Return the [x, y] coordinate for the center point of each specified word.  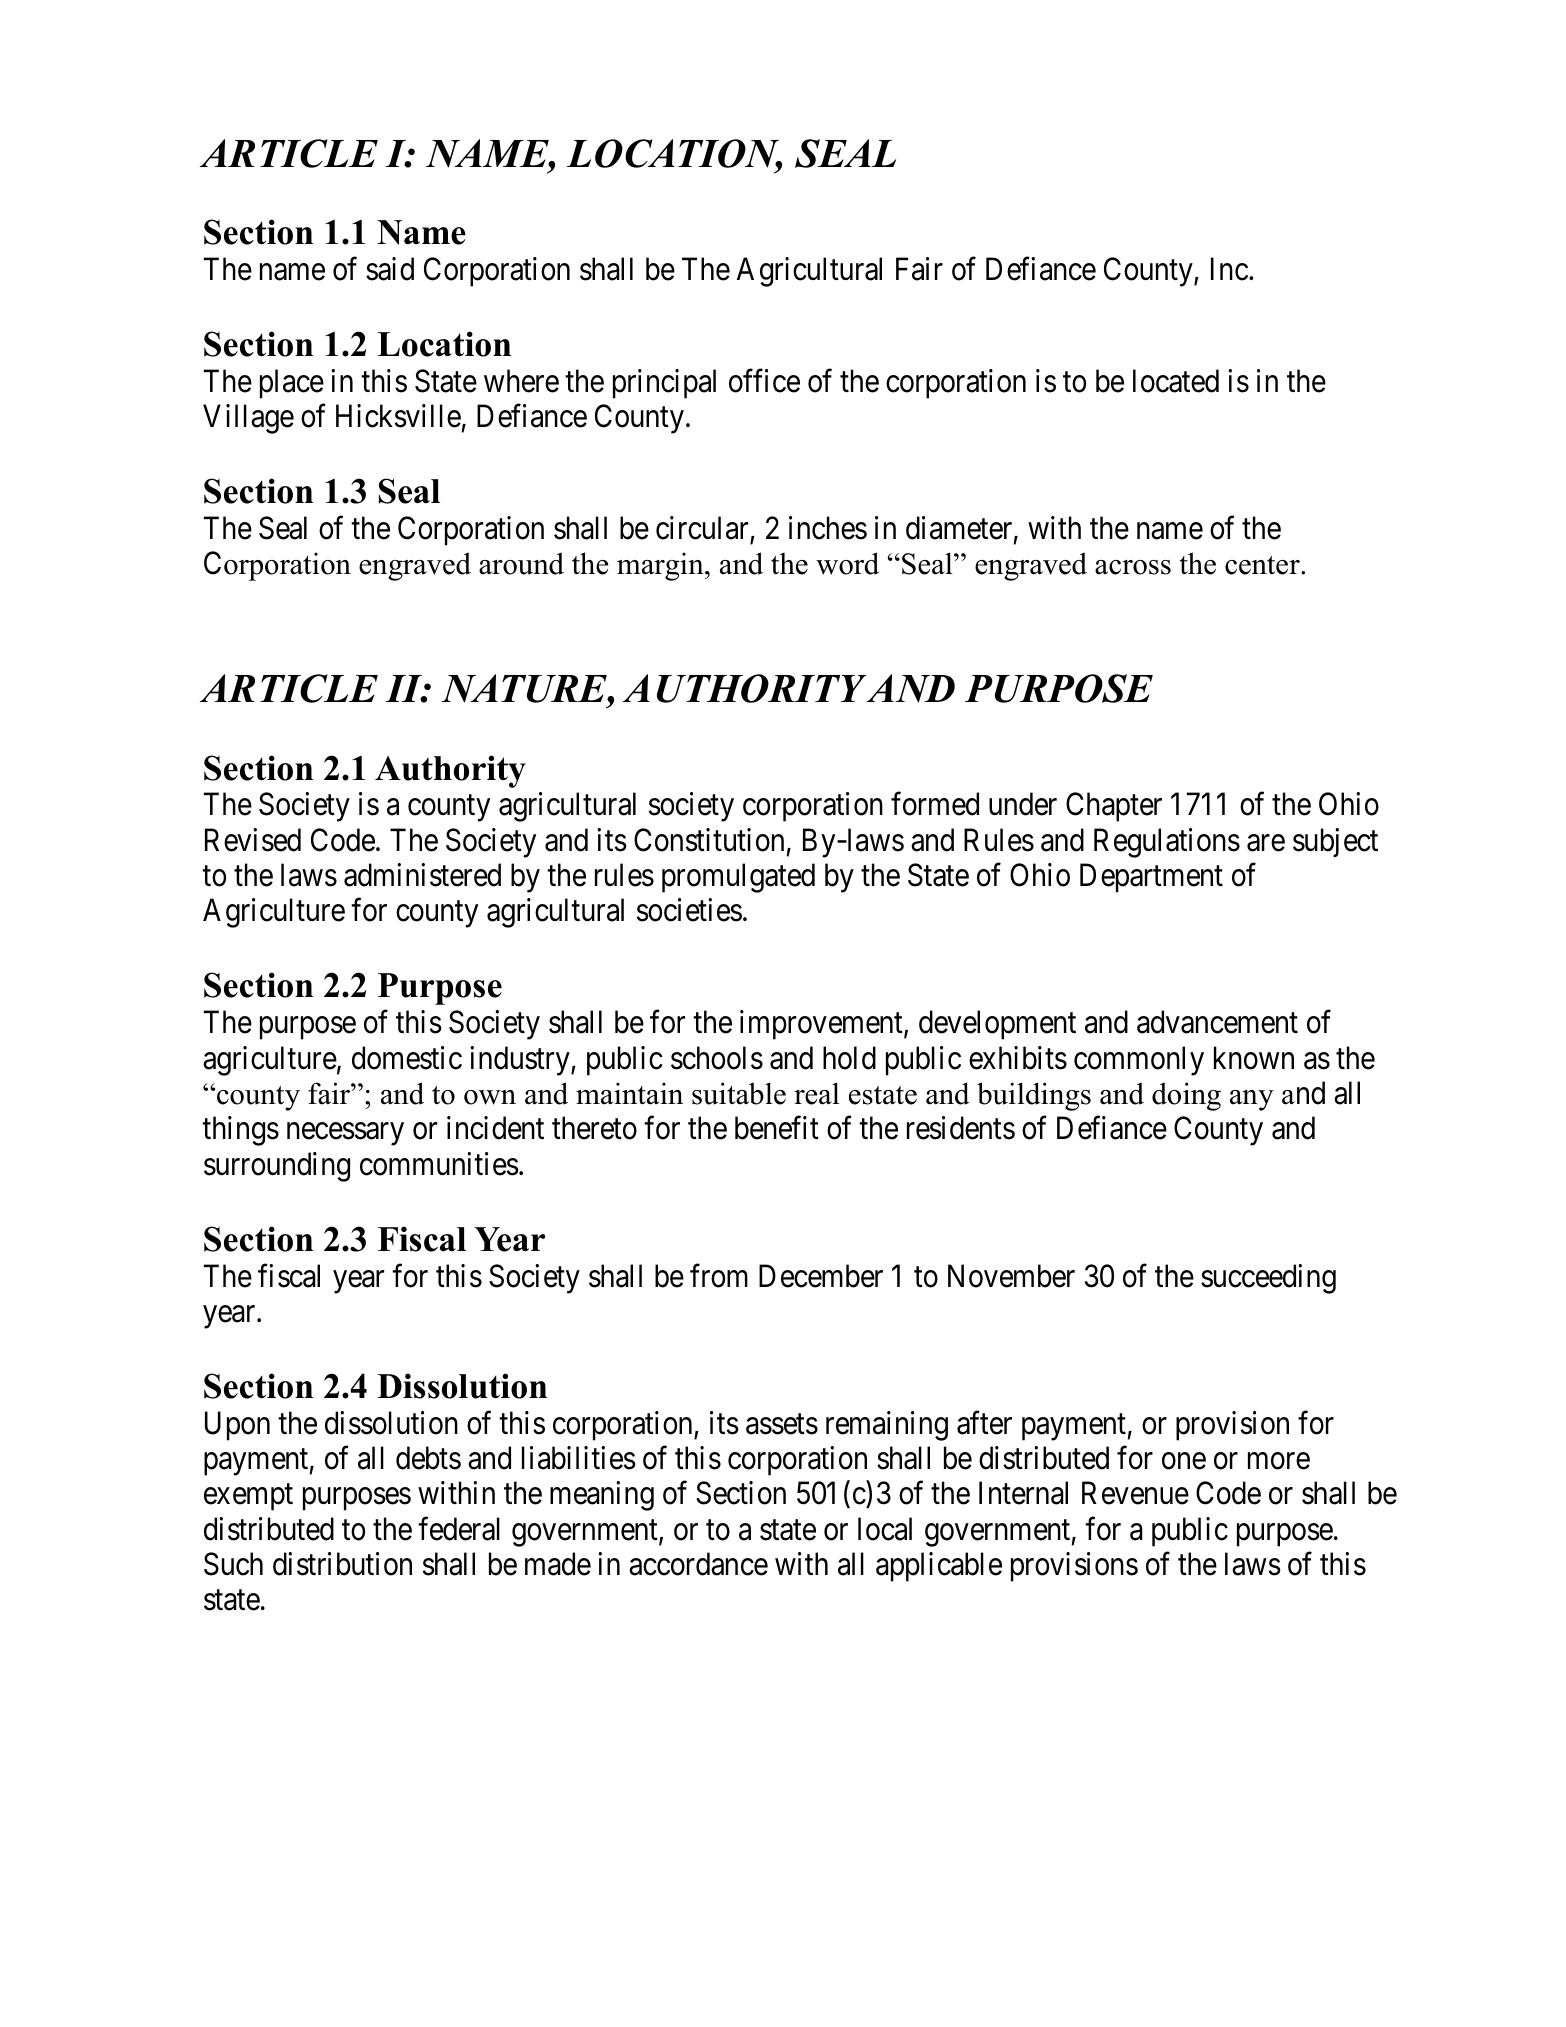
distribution [342, 1564]
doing [1186, 1096]
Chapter [1114, 807]
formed [935, 804]
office [764, 381]
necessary [345, 1134]
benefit [777, 1128]
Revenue [1135, 1493]
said [390, 269]
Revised [253, 840]
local [885, 1529]
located [1176, 381]
